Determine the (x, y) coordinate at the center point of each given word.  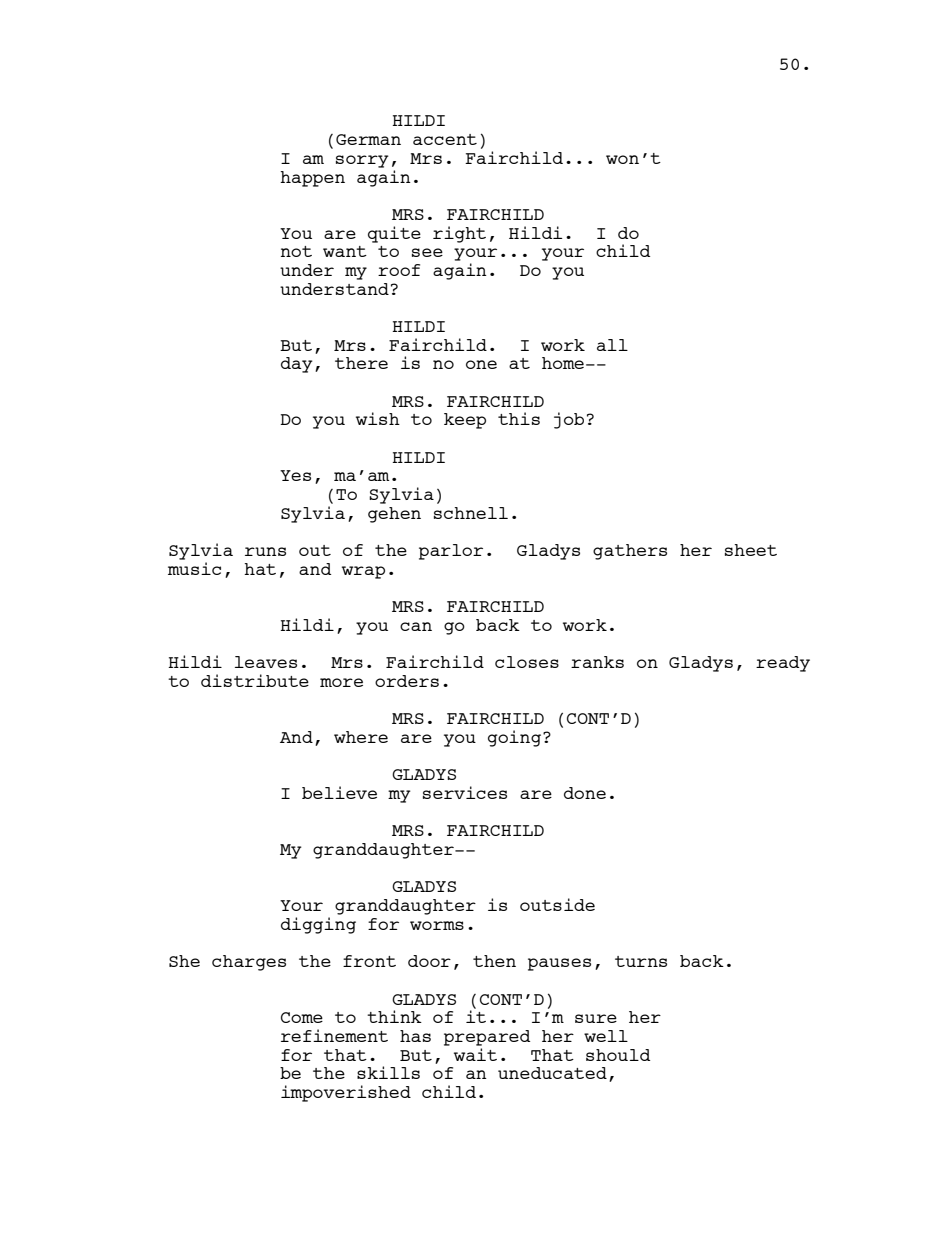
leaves (266, 662)
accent (445, 139)
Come (302, 1017)
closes (527, 662)
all (612, 345)
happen (312, 179)
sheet (751, 550)
